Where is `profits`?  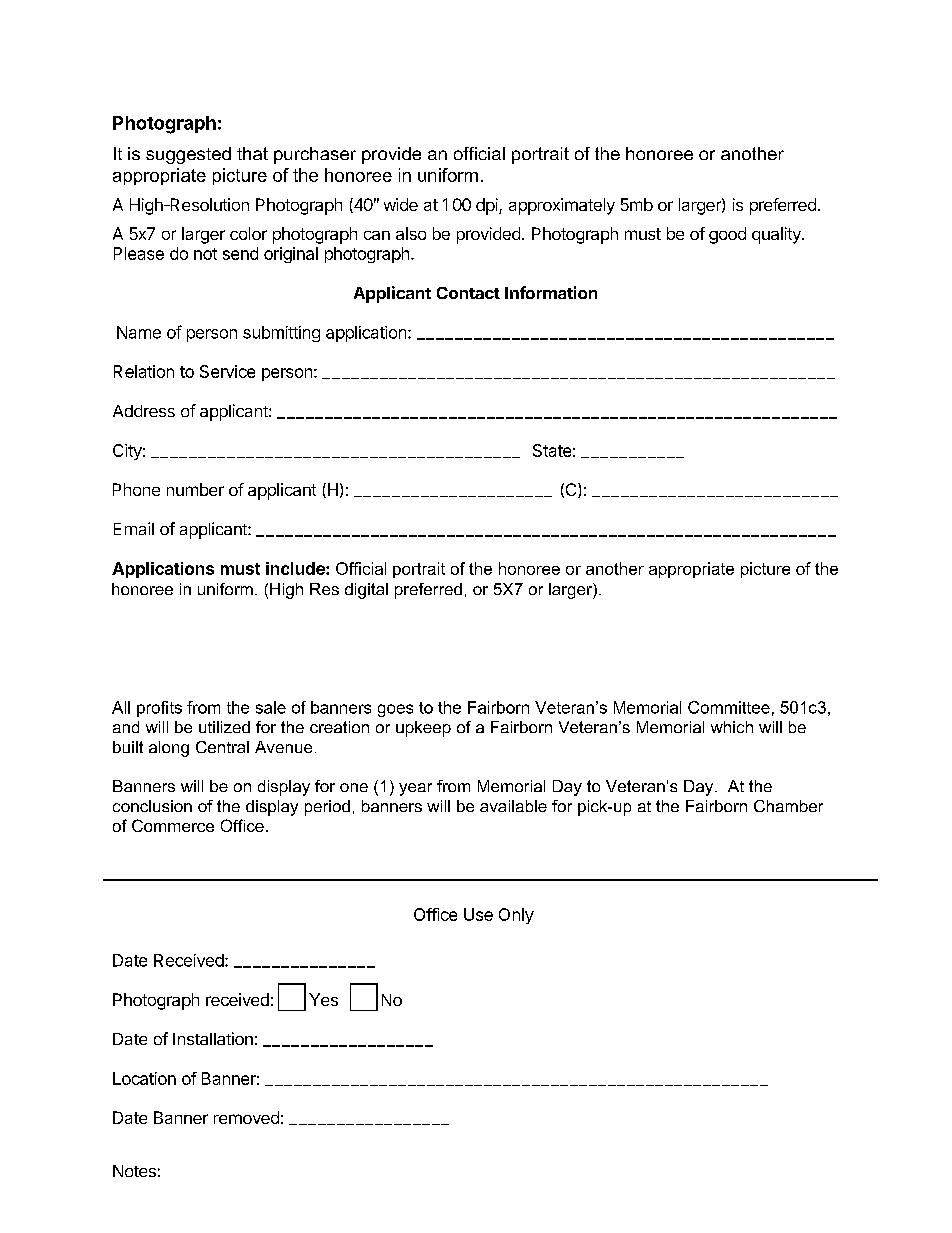
profits is located at coordinates (159, 709).
